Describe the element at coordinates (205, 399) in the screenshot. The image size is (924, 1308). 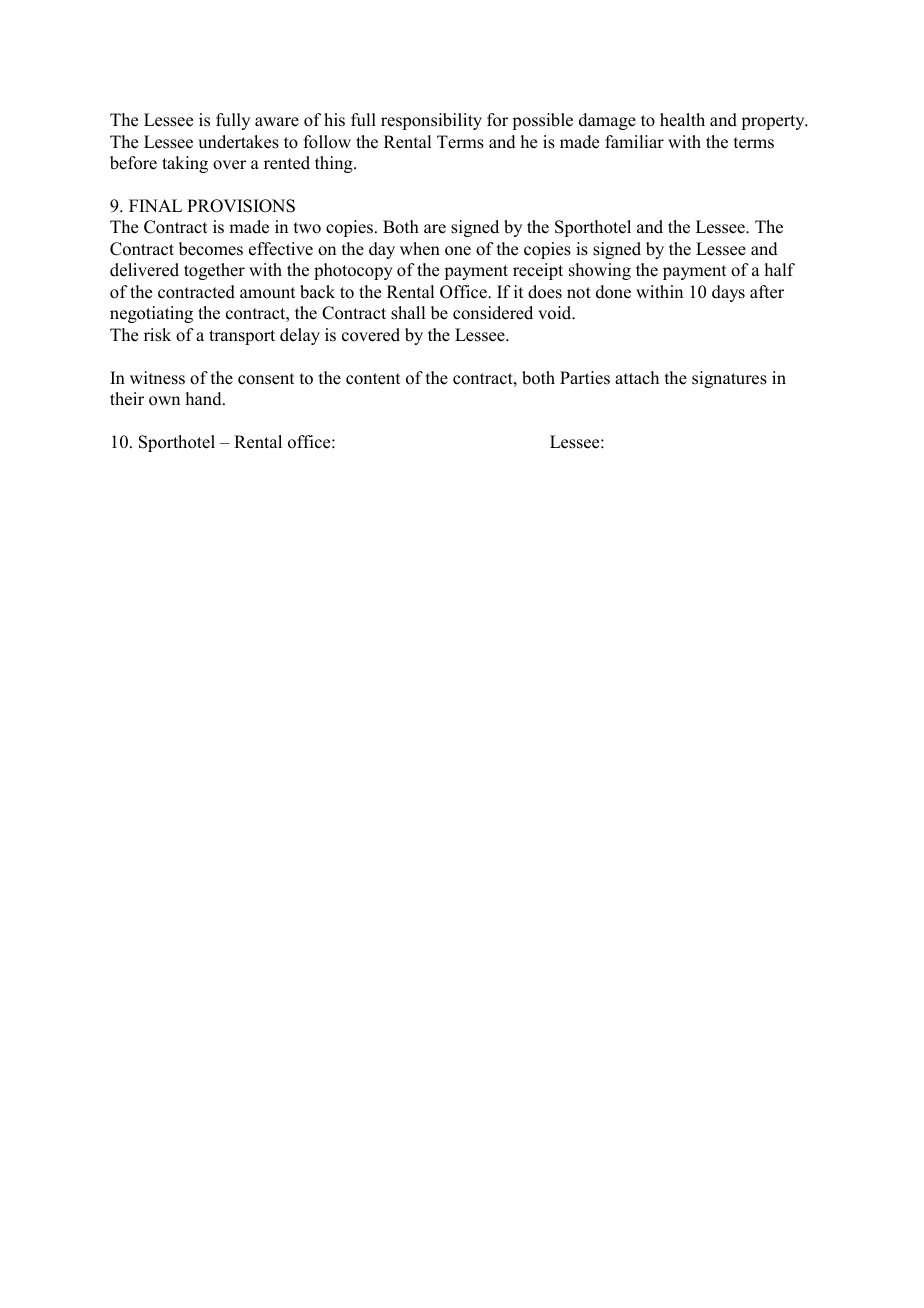
I see `hand` at that location.
